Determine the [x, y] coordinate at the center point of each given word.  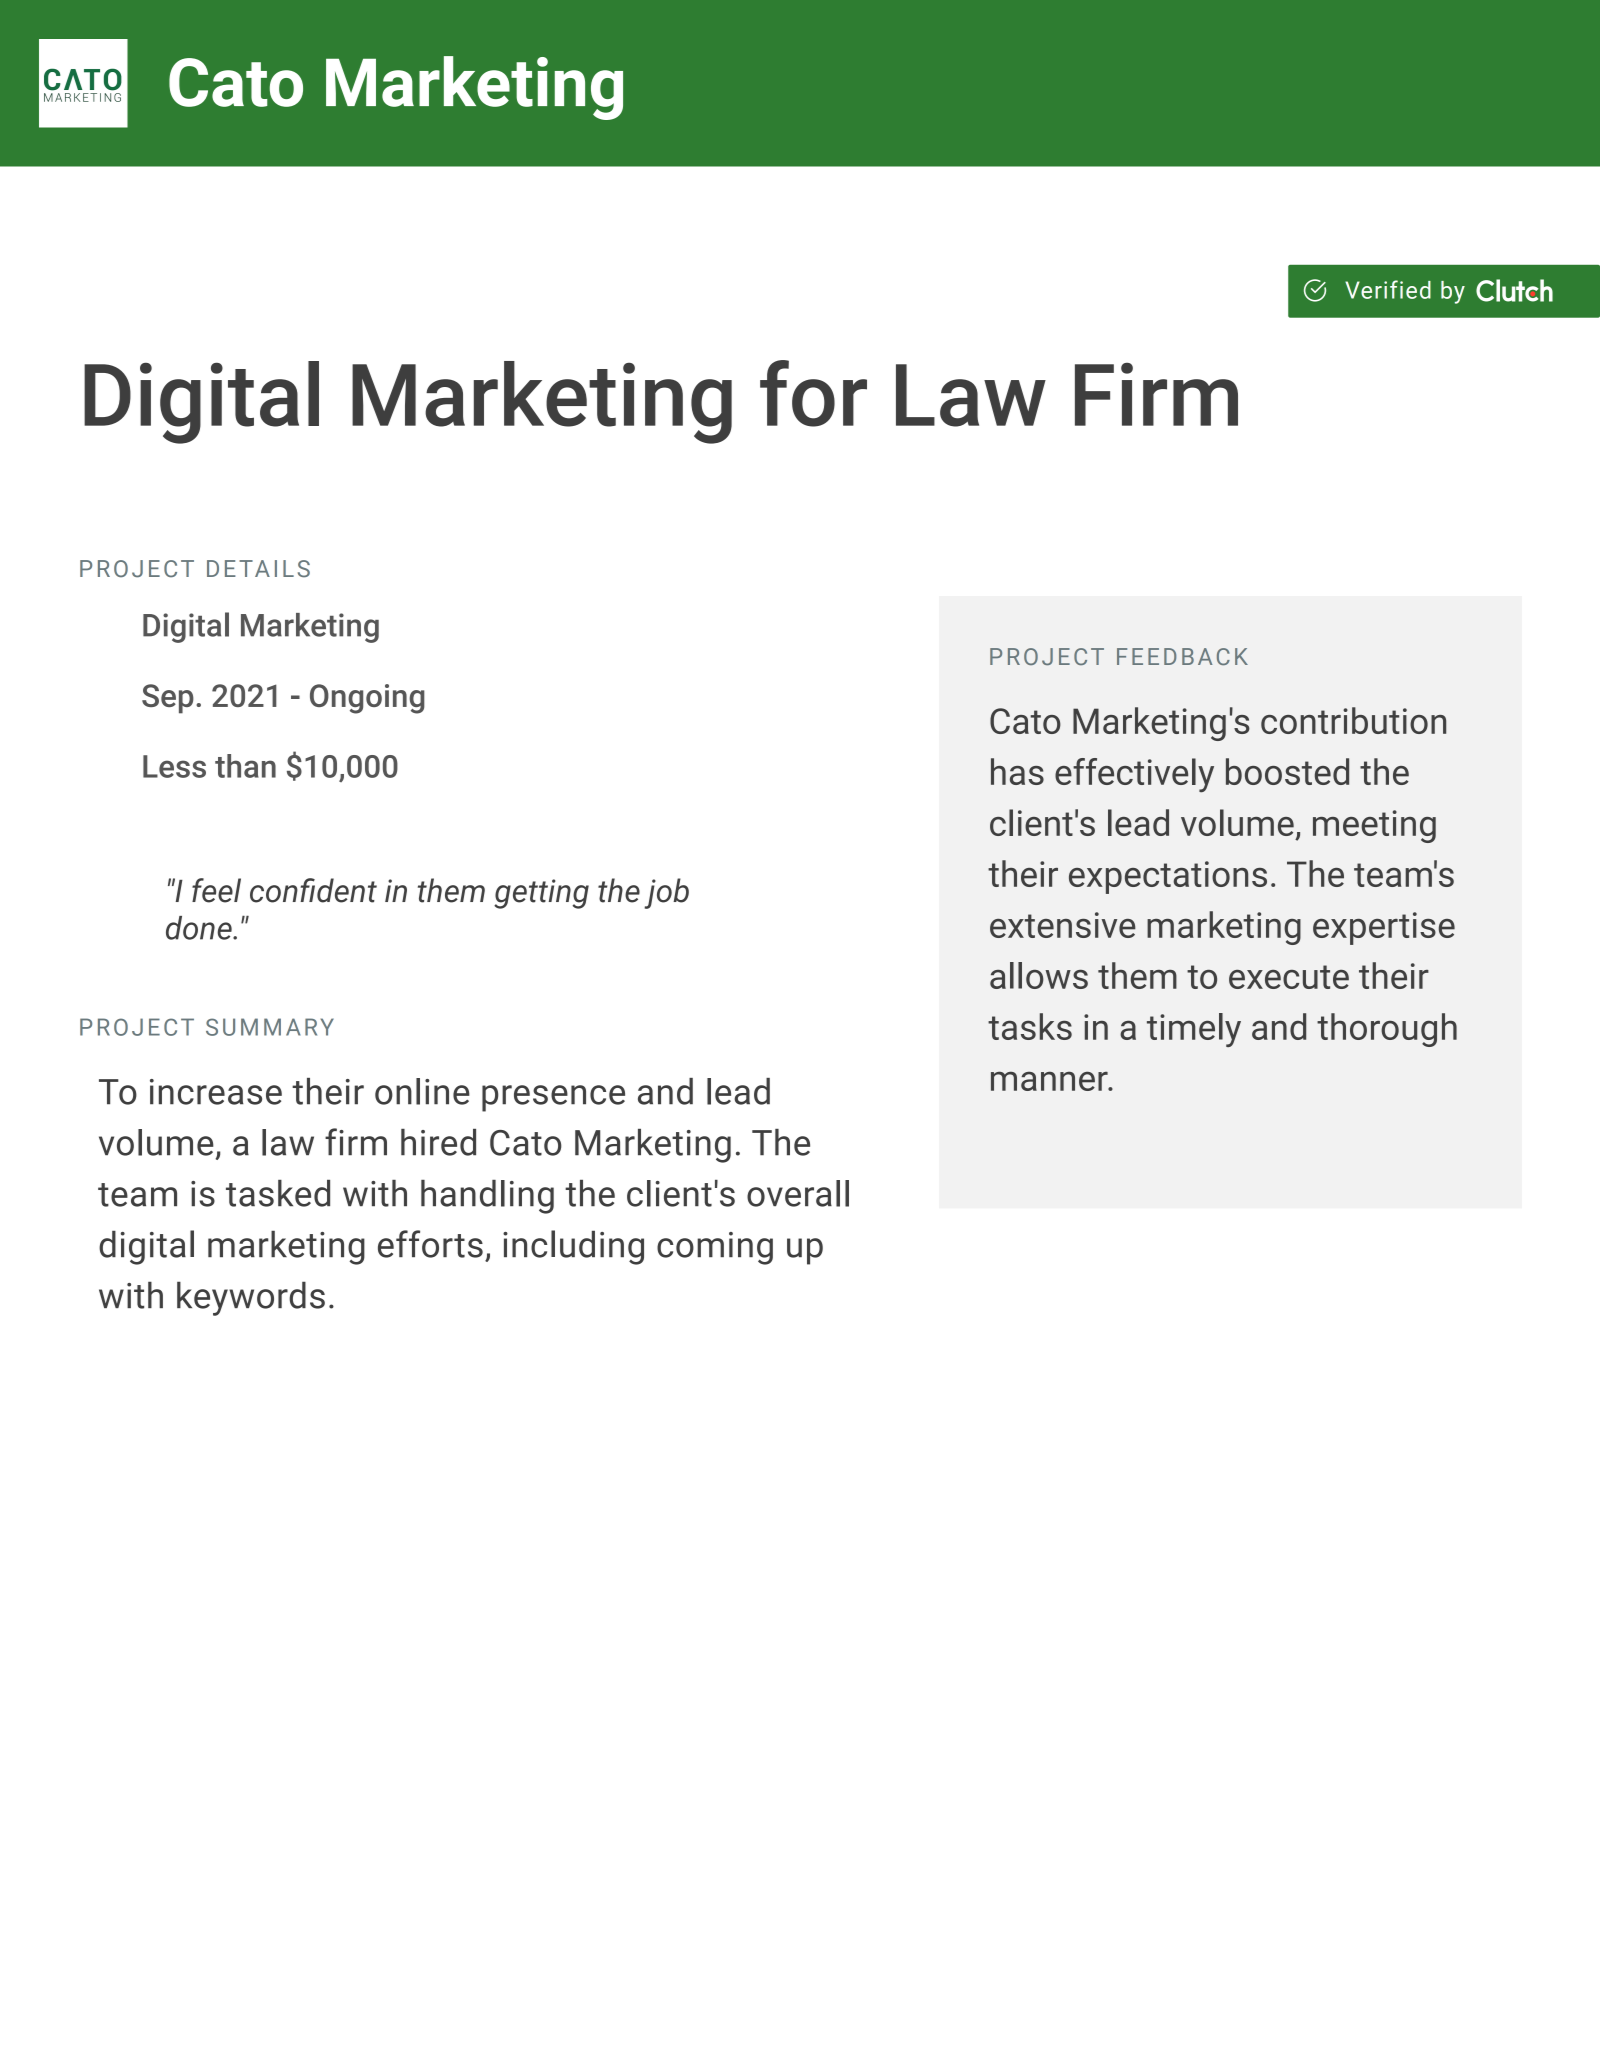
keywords [251, 1298]
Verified [1388, 289]
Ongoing [367, 699]
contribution [1353, 720]
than [245, 766]
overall [798, 1193]
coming [715, 1248]
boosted [1287, 771]
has [1017, 771]
